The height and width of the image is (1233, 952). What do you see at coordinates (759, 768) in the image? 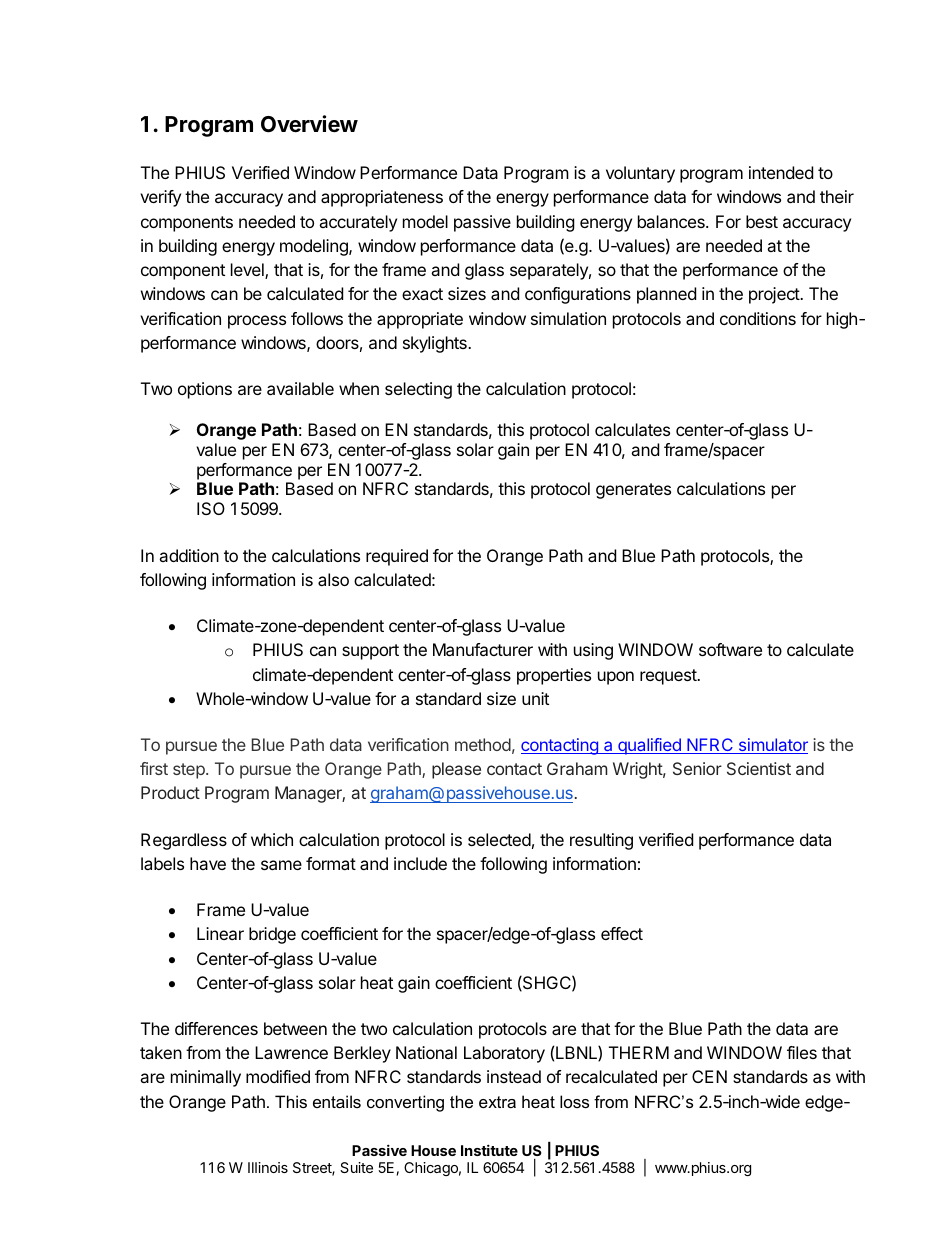
I see `Scientist` at bounding box center [759, 768].
